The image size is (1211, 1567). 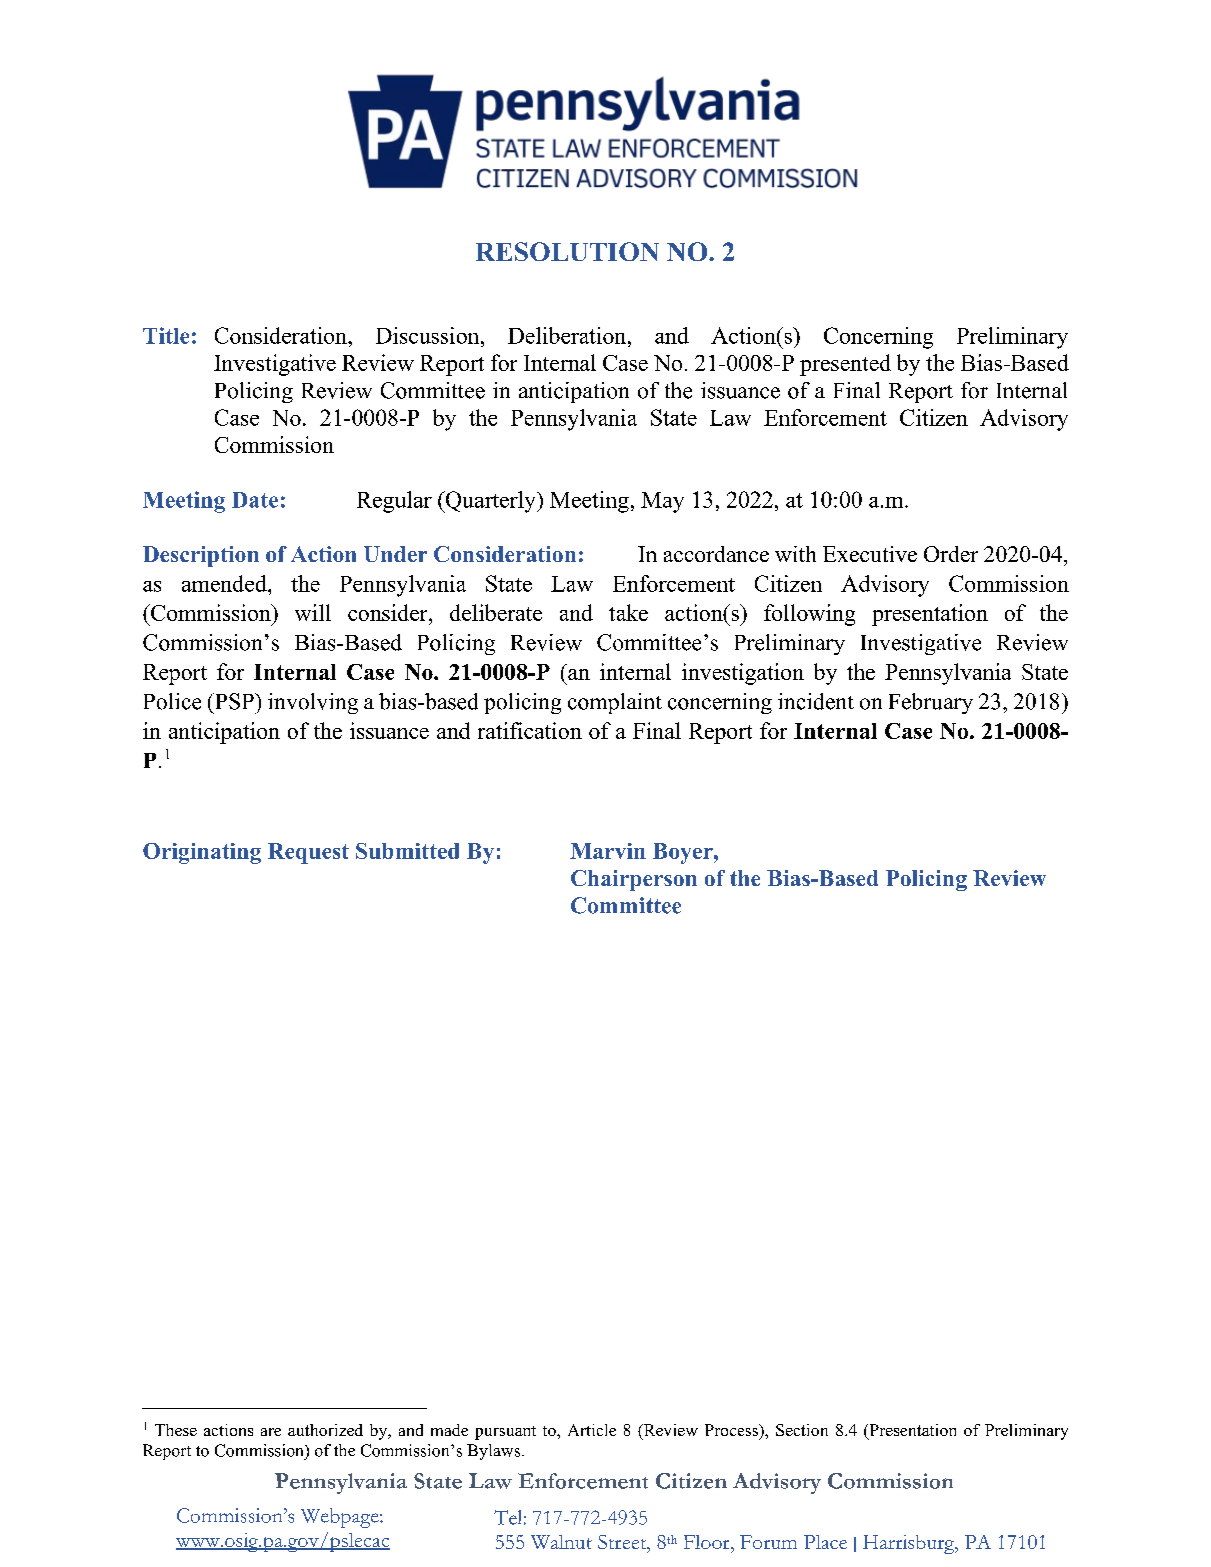 I want to click on incident, so click(x=816, y=701).
